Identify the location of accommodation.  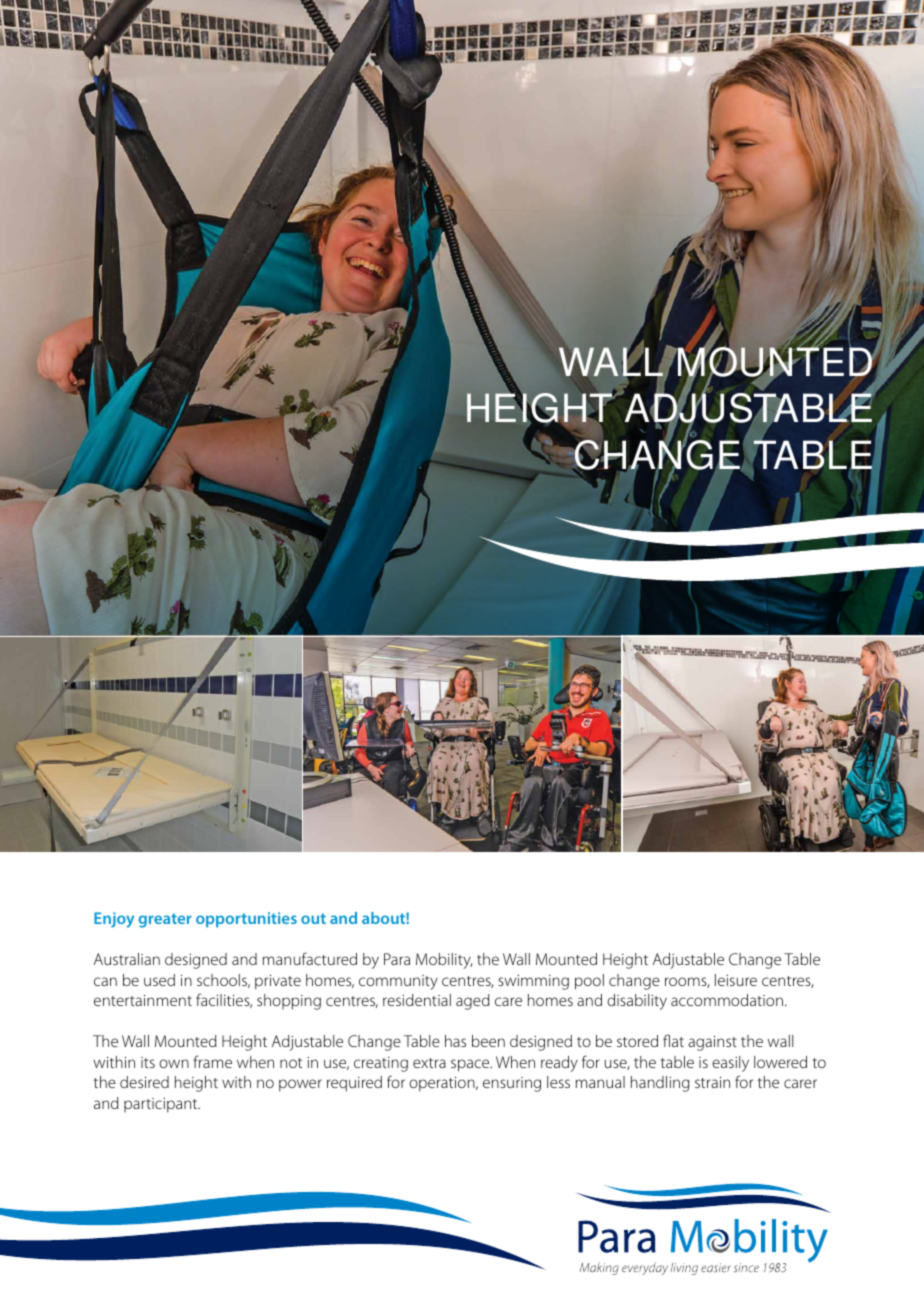
(727, 1000).
